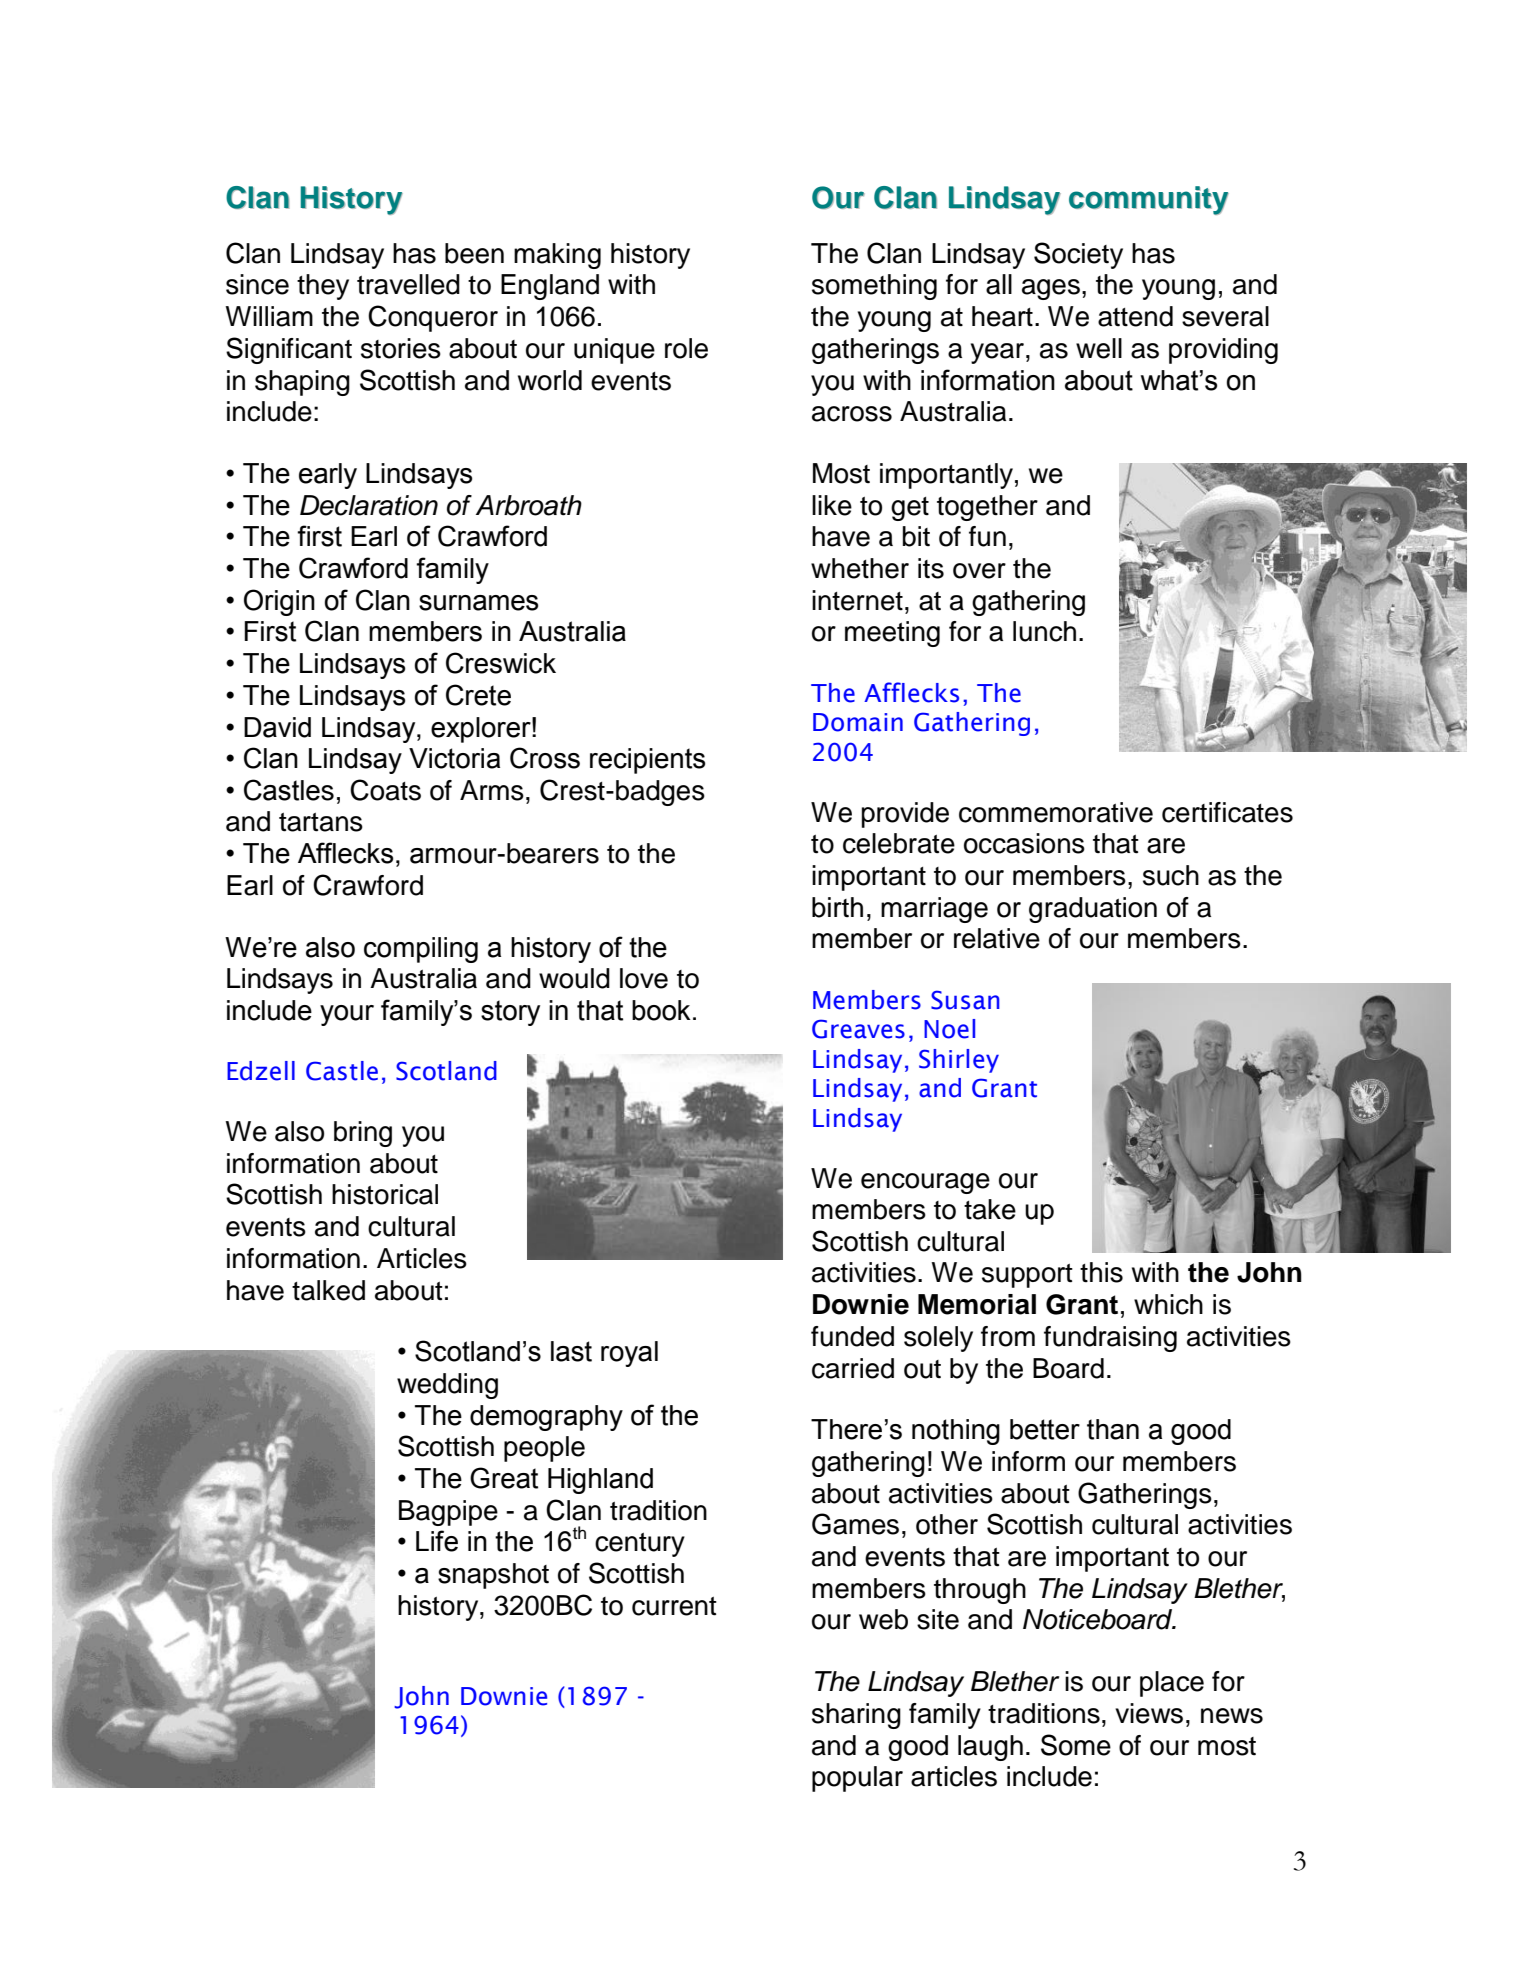 This screenshot has width=1532, height=1983. I want to click on your, so click(347, 1015).
